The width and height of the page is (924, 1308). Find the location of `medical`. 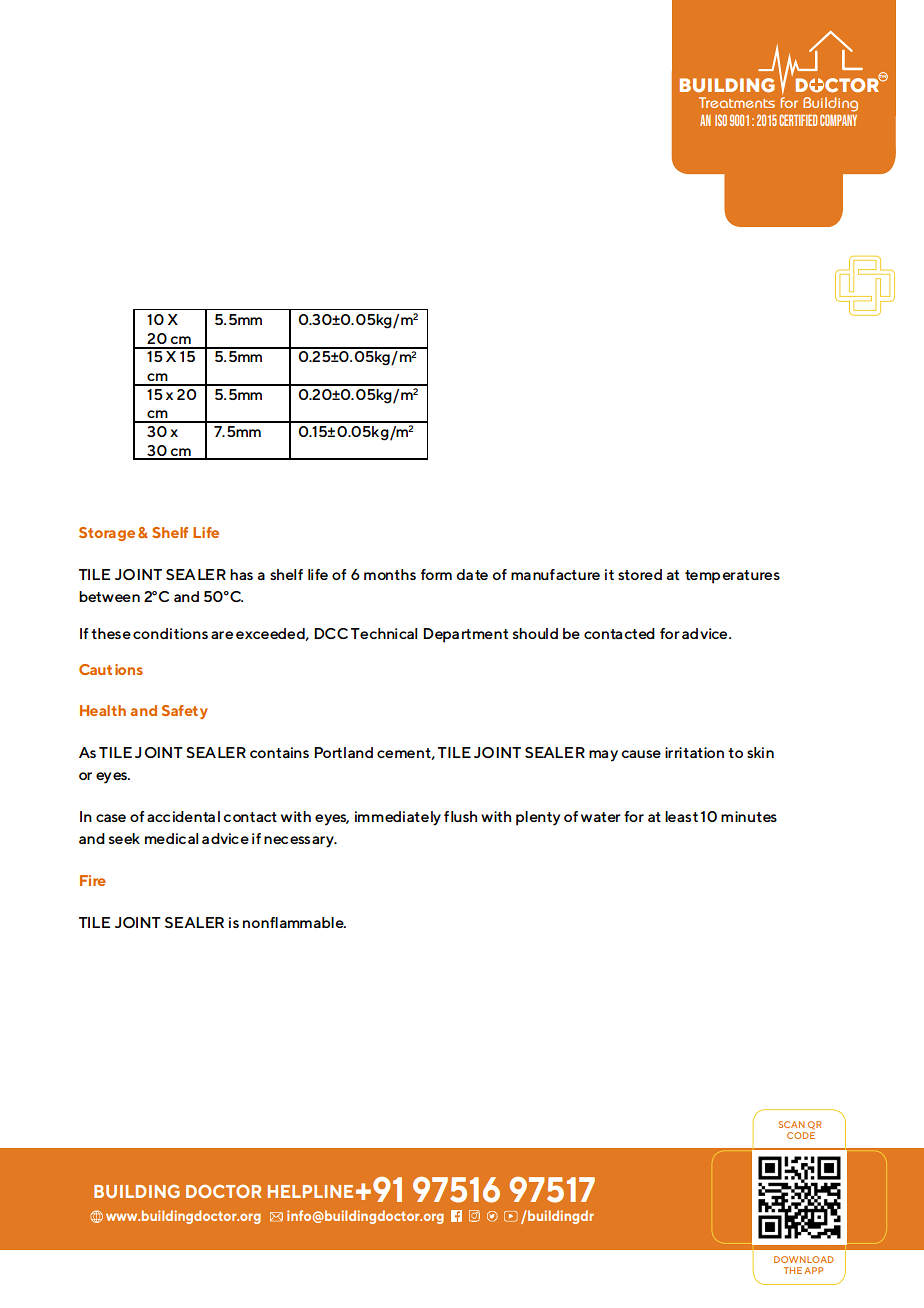

medical is located at coordinates (171, 838).
